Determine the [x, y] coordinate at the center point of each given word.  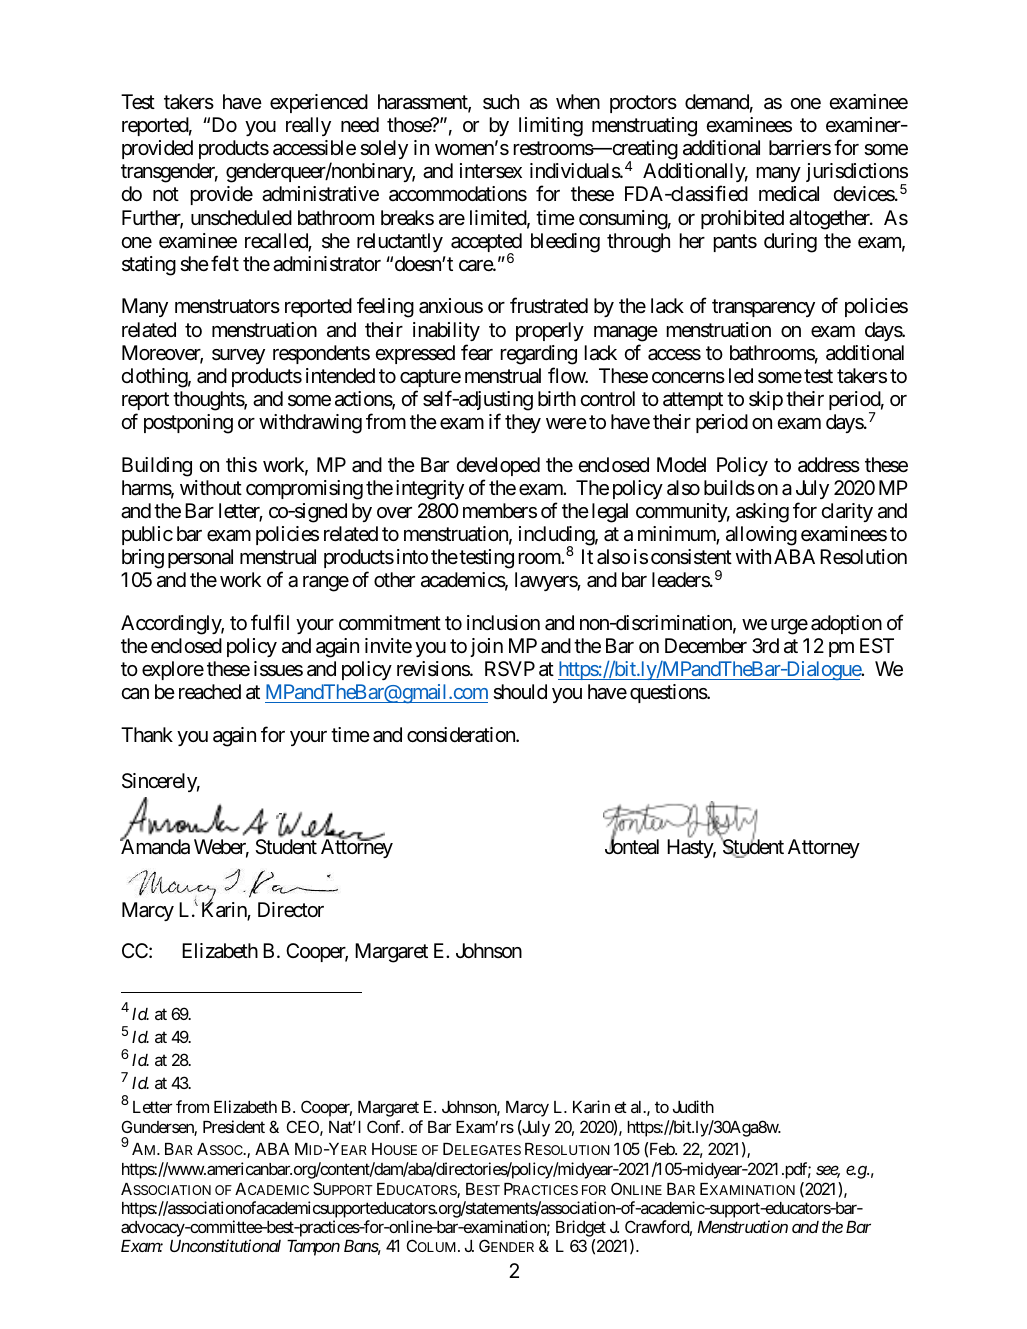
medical [789, 194]
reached [210, 692]
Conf [385, 1126]
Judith [693, 1106]
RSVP [510, 669]
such [501, 102]
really [308, 126]
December [706, 645]
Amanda [155, 846]
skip [766, 400]
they [523, 423]
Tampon [313, 1248]
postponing [188, 424]
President [234, 1126]
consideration [462, 735]
